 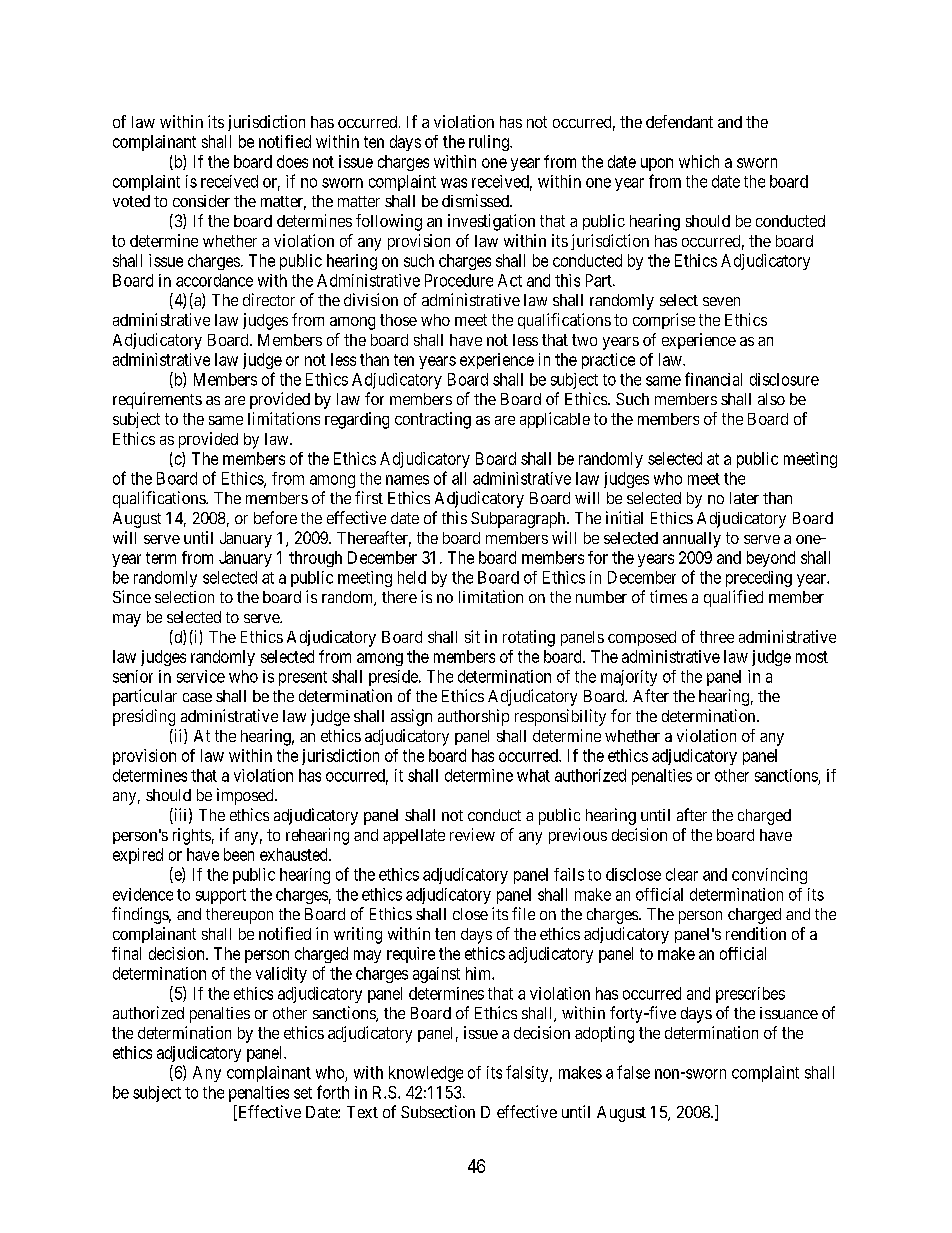 What do you see at coordinates (490, 143) in the document?
I see `ruling` at bounding box center [490, 143].
